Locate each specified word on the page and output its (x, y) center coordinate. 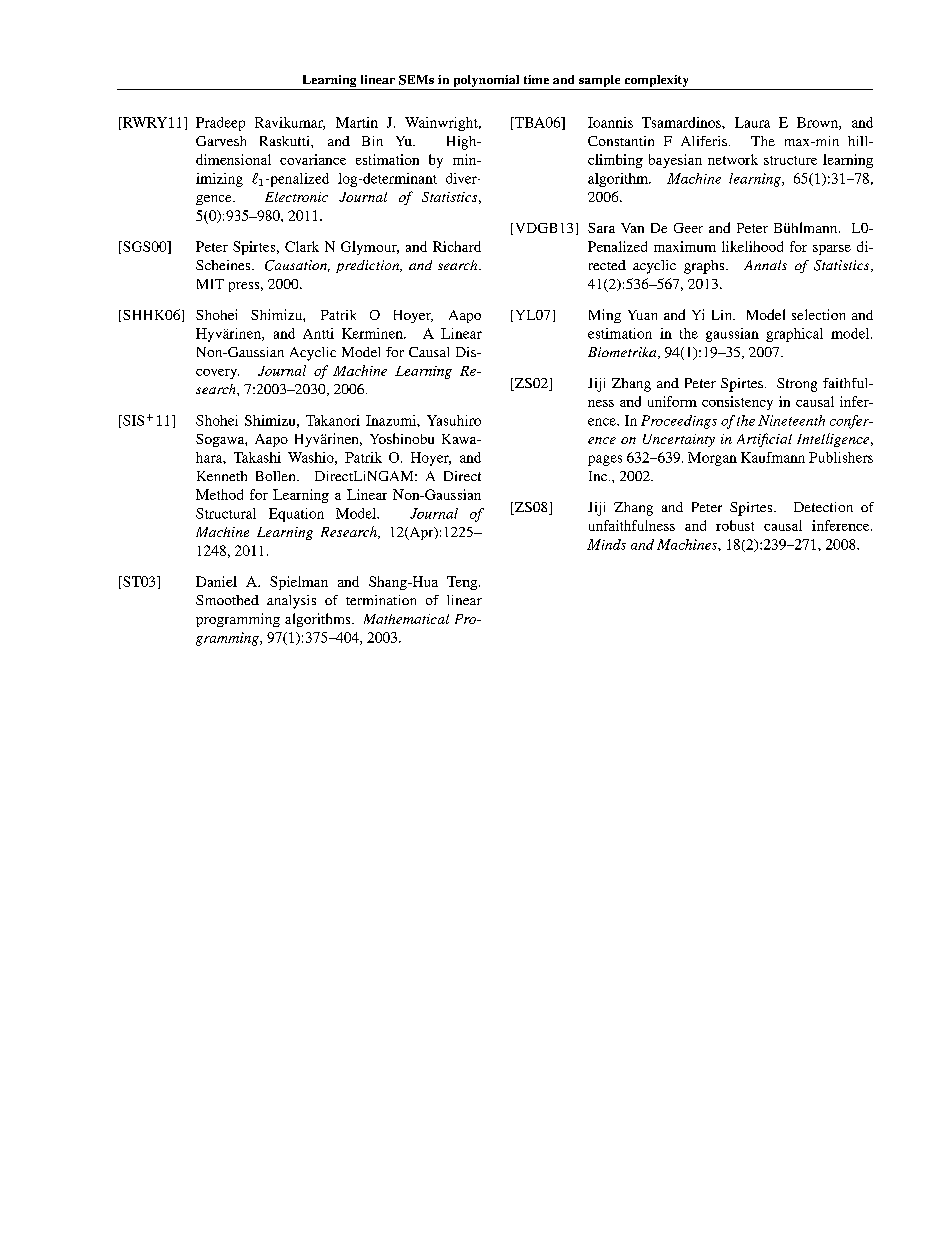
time (536, 79)
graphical (794, 335)
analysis (291, 602)
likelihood (752, 246)
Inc (599, 476)
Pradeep (220, 124)
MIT (210, 284)
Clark (302, 246)
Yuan (642, 315)
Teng (463, 583)
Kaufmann (773, 457)
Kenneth (222, 476)
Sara (601, 228)
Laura (752, 122)
